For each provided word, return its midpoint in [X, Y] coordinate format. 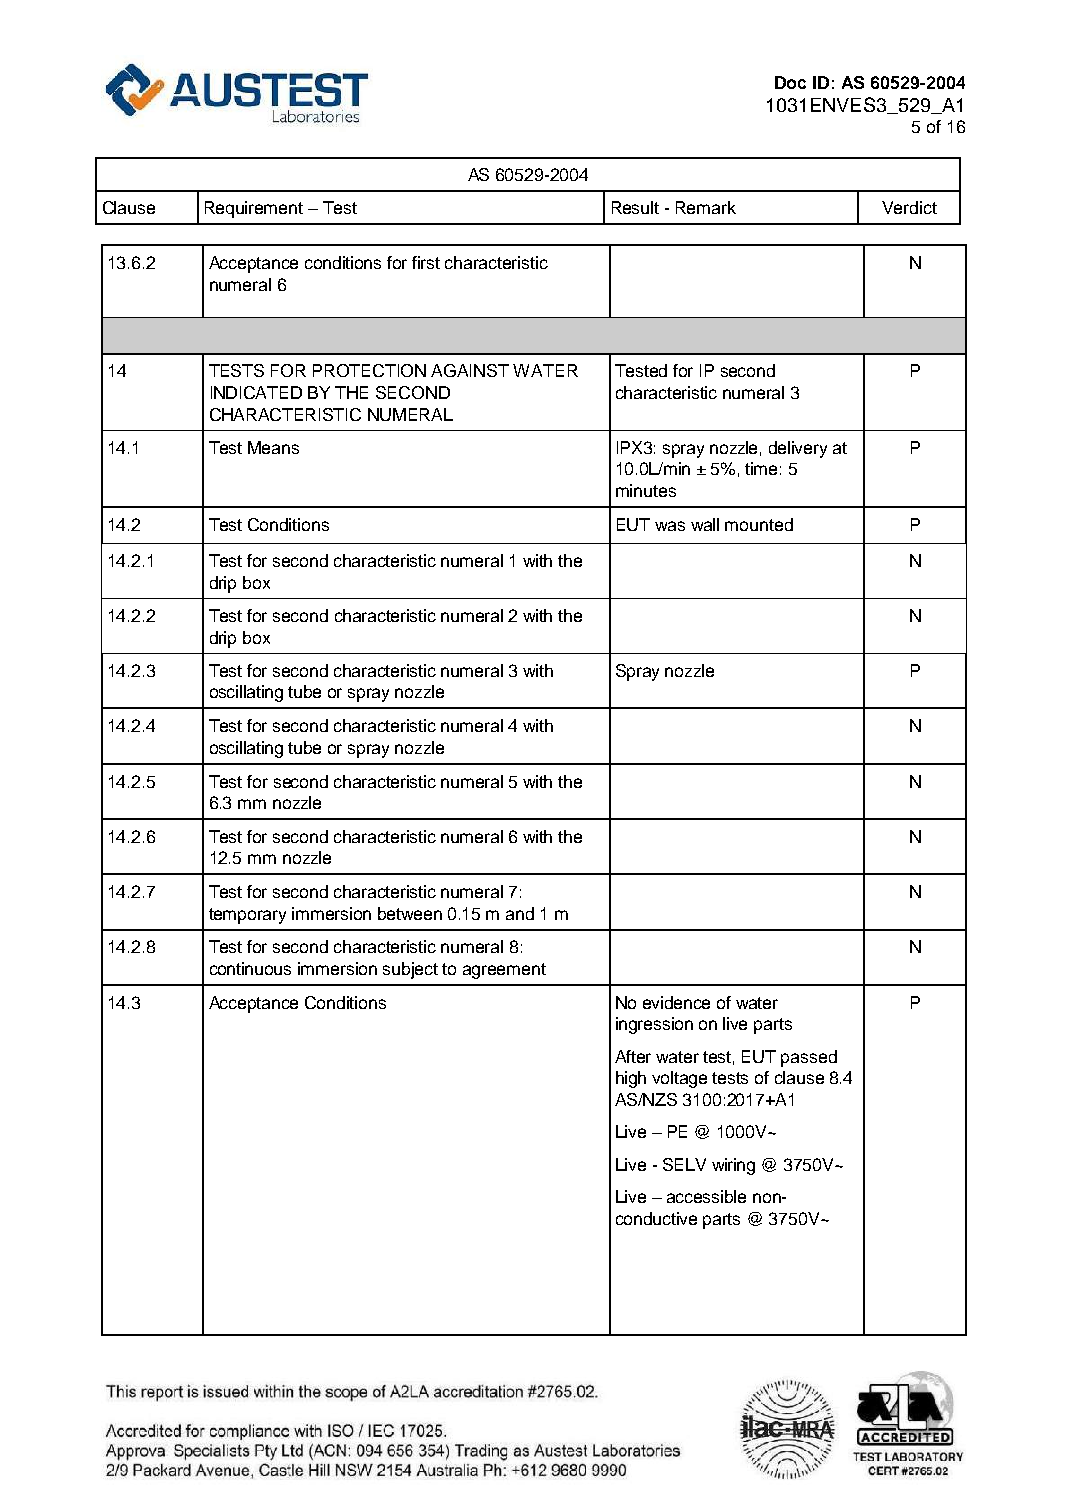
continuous [250, 968]
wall [705, 524]
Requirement [254, 209]
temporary [247, 916]
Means [273, 447]
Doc [790, 82]
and [520, 913]
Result [635, 207]
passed [809, 1058]
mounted [759, 524]
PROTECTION [369, 370]
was [670, 526]
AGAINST [470, 370]
